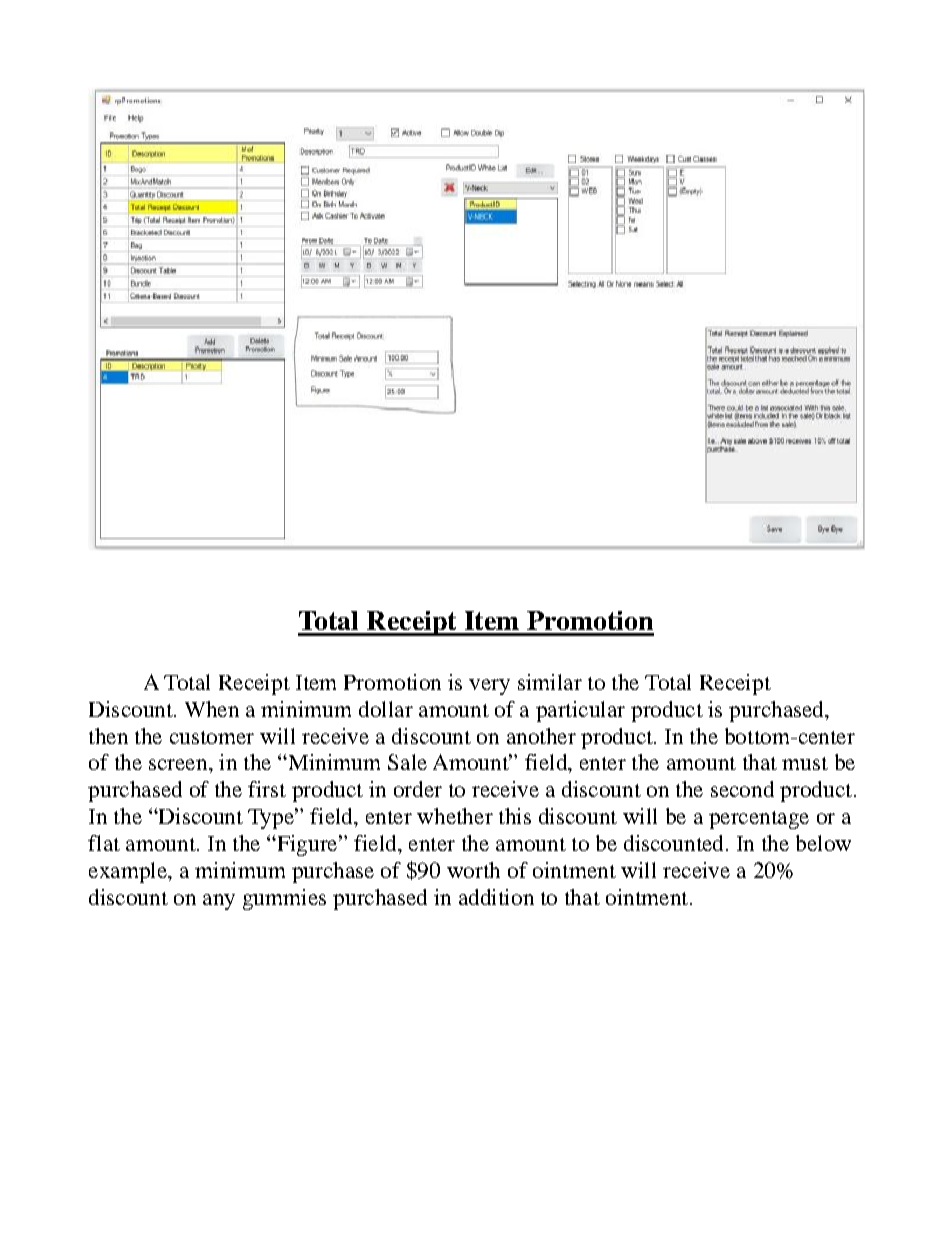 Image resolution: width=952 pixels, height=1233 pixels. I want to click on first, so click(267, 789).
